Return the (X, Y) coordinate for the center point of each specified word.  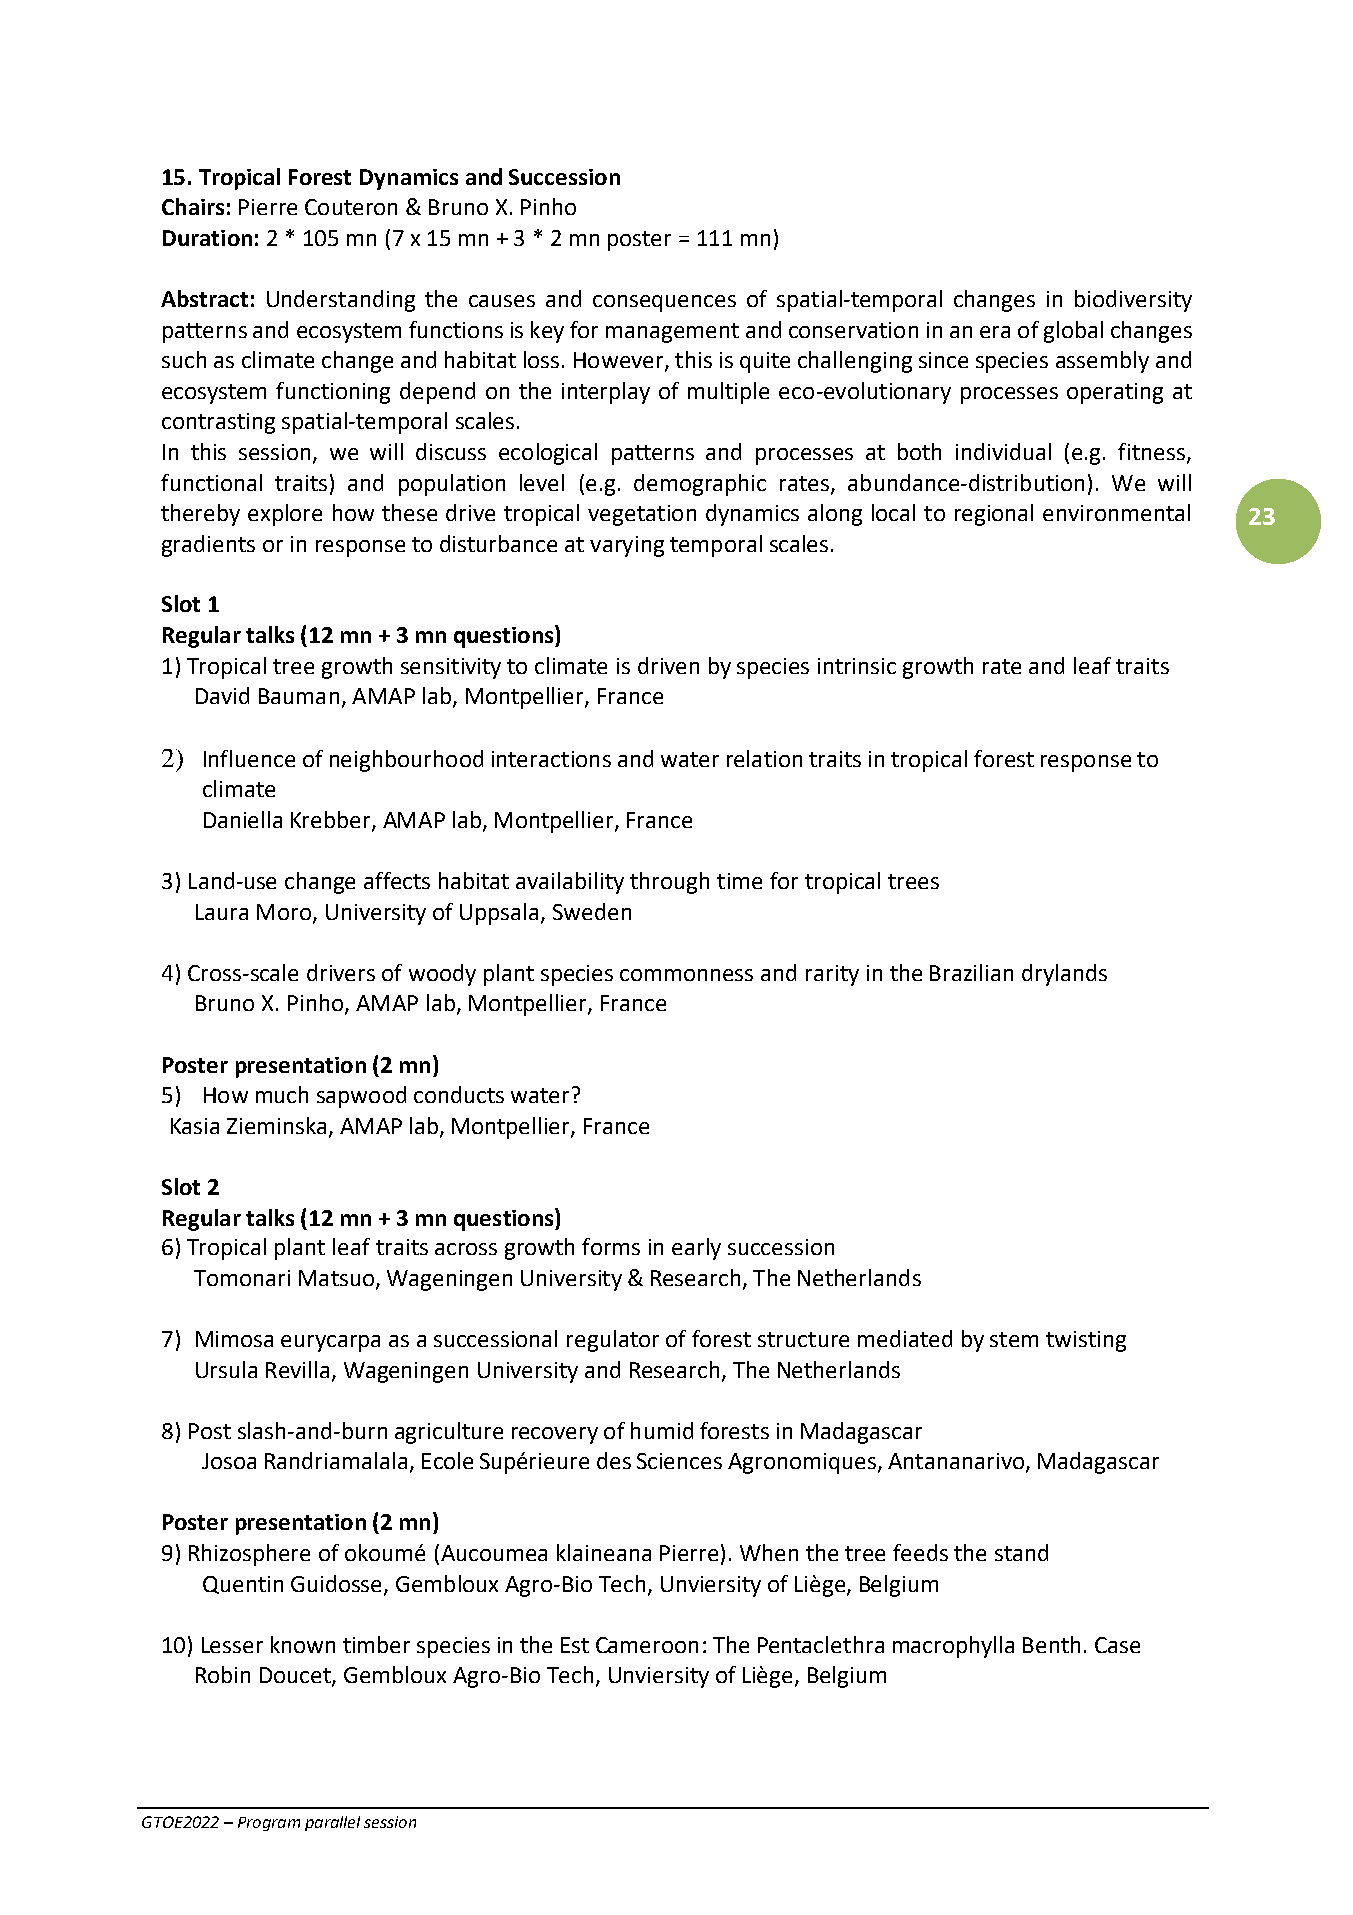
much (282, 1094)
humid (662, 1430)
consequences (664, 303)
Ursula (226, 1369)
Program (269, 1824)
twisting (1086, 1341)
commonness (686, 975)
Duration (207, 238)
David (222, 695)
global (1073, 332)
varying (627, 546)
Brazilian (971, 972)
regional (994, 515)
